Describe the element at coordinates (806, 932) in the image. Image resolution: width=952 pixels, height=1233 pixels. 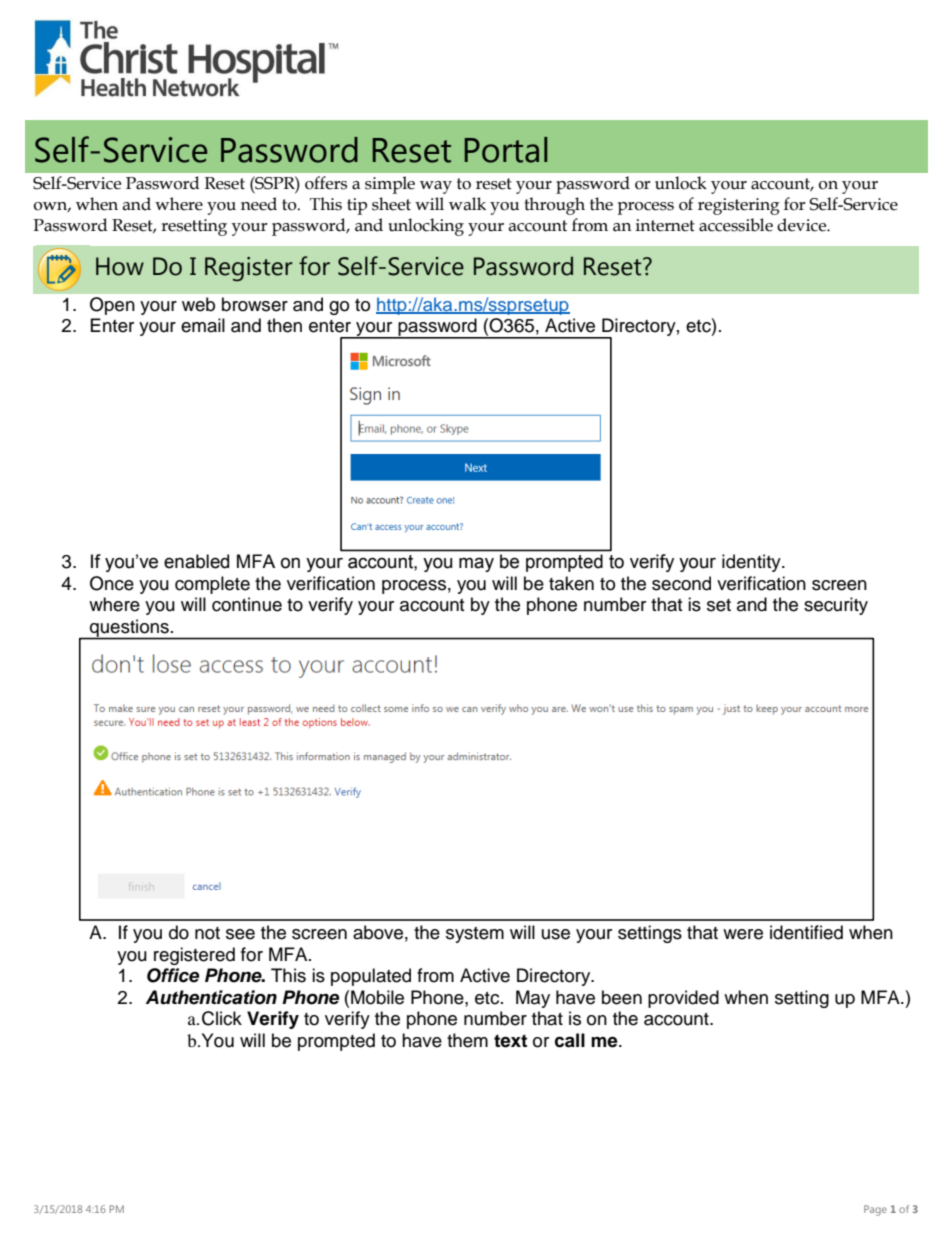
I see `identified` at that location.
